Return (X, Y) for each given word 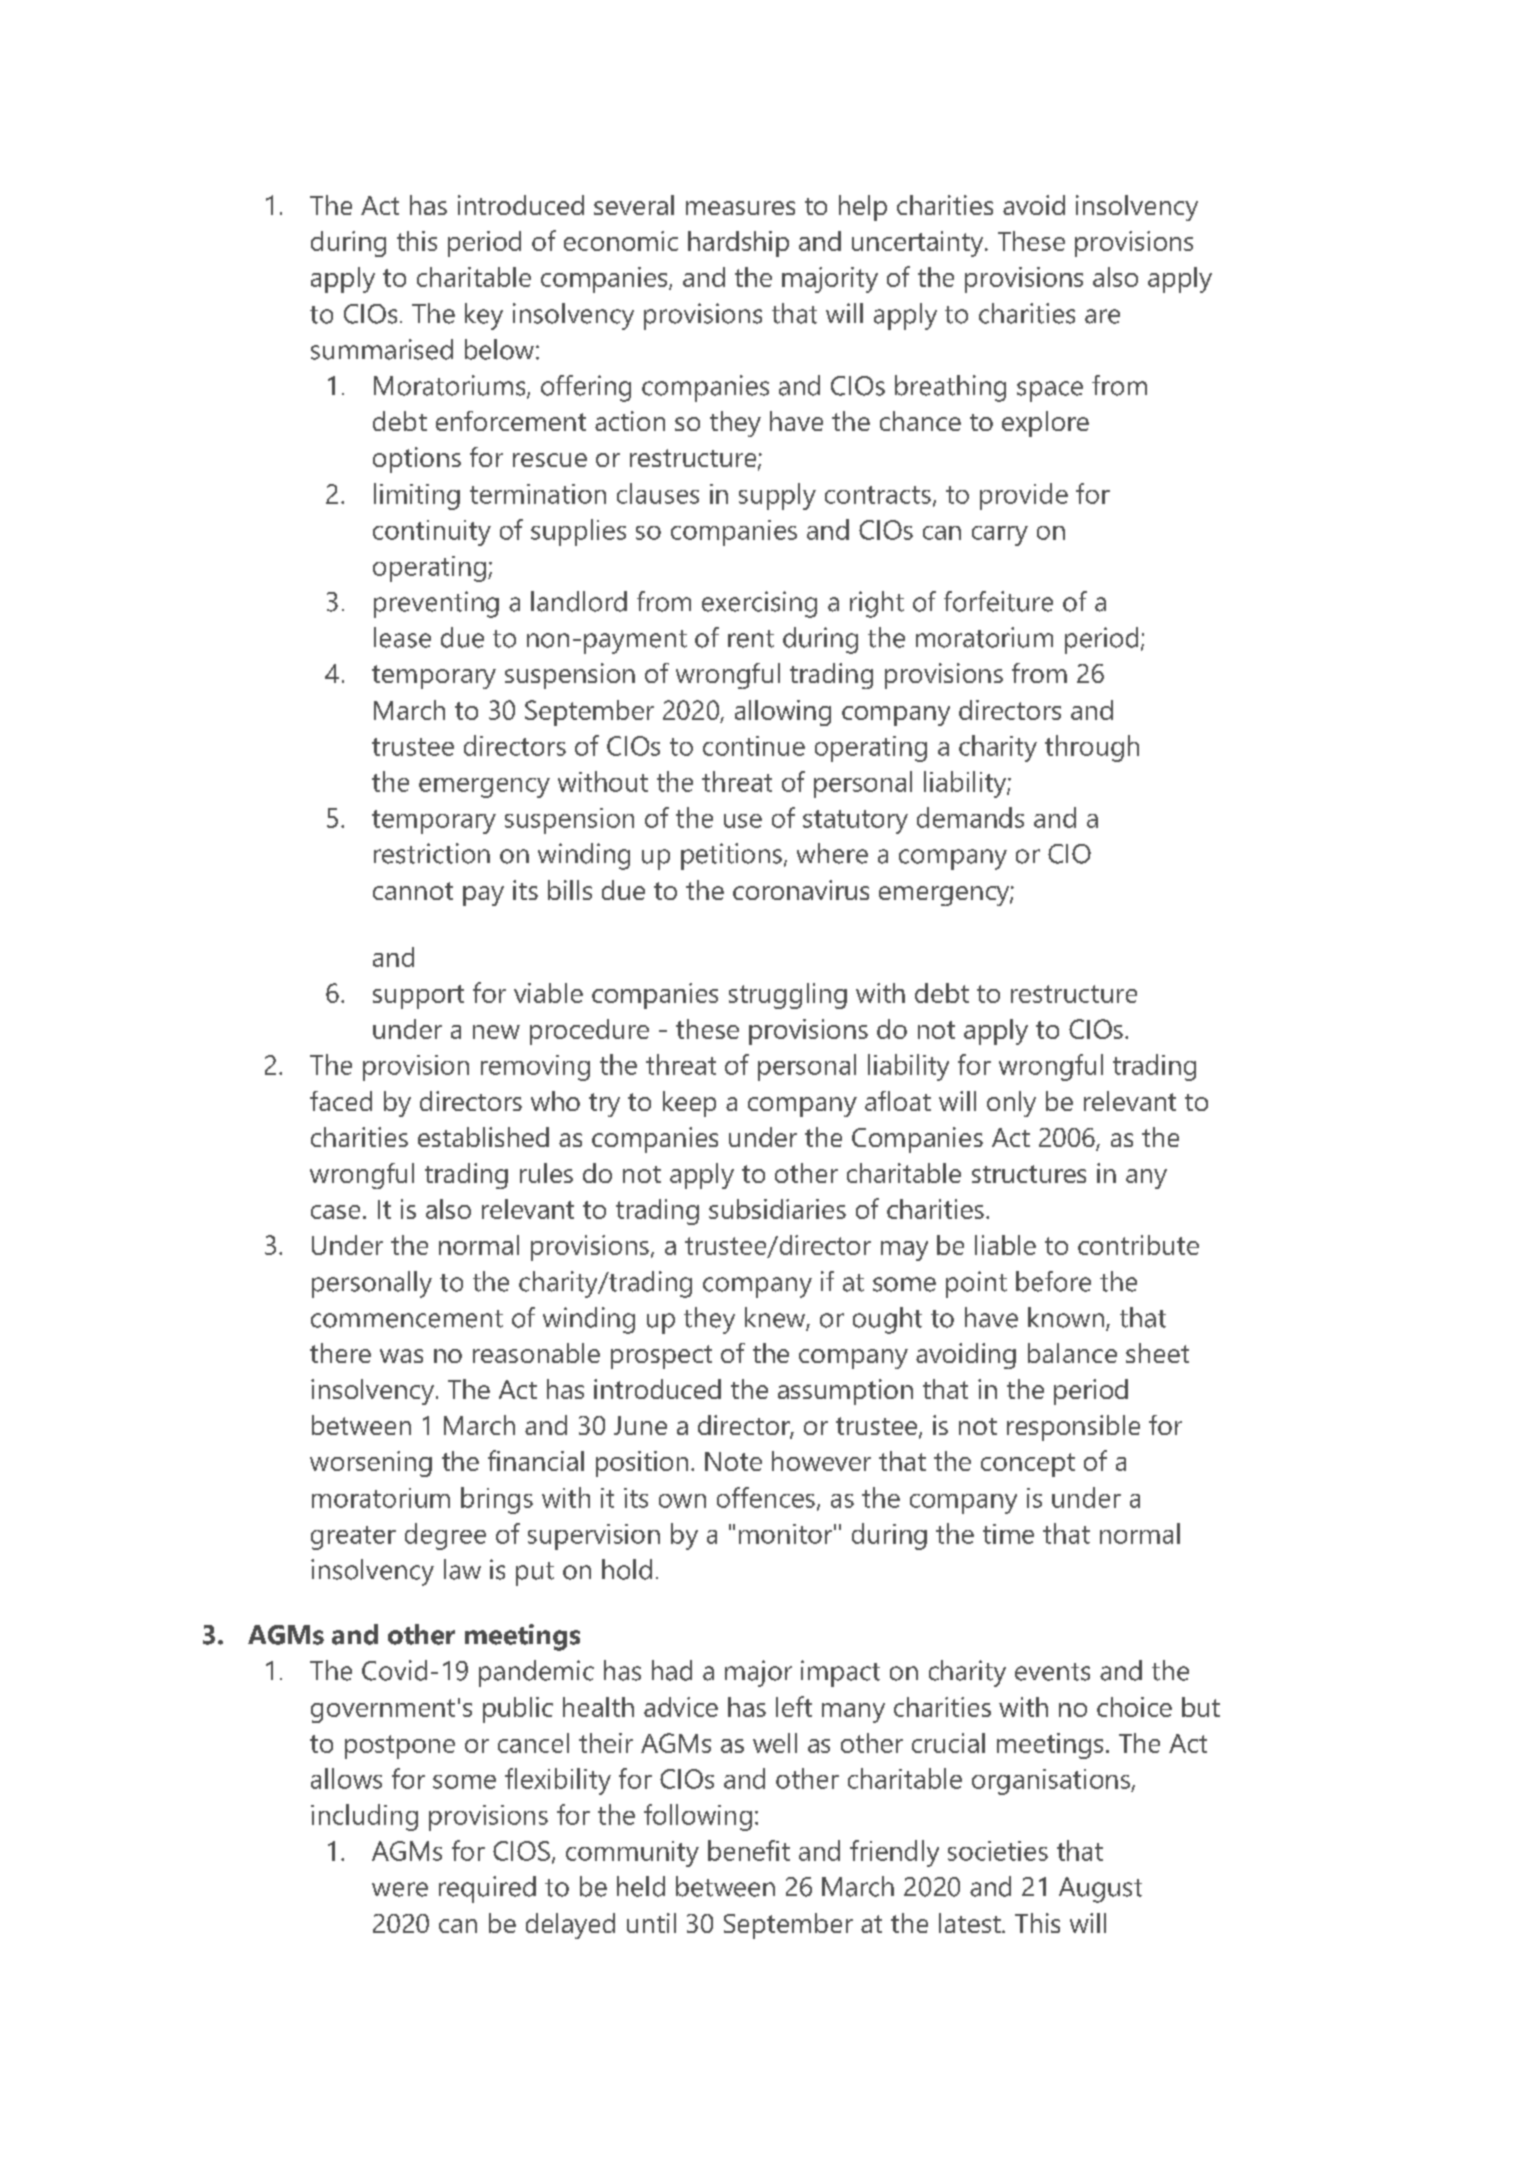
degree (445, 1536)
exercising (759, 604)
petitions (731, 856)
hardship (738, 244)
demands (970, 817)
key (484, 316)
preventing (436, 604)
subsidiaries (777, 1209)
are (1102, 316)
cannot (413, 891)
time (1008, 1534)
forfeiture (998, 601)
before (1053, 1281)
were (400, 1889)
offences (766, 1497)
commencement (407, 1319)
